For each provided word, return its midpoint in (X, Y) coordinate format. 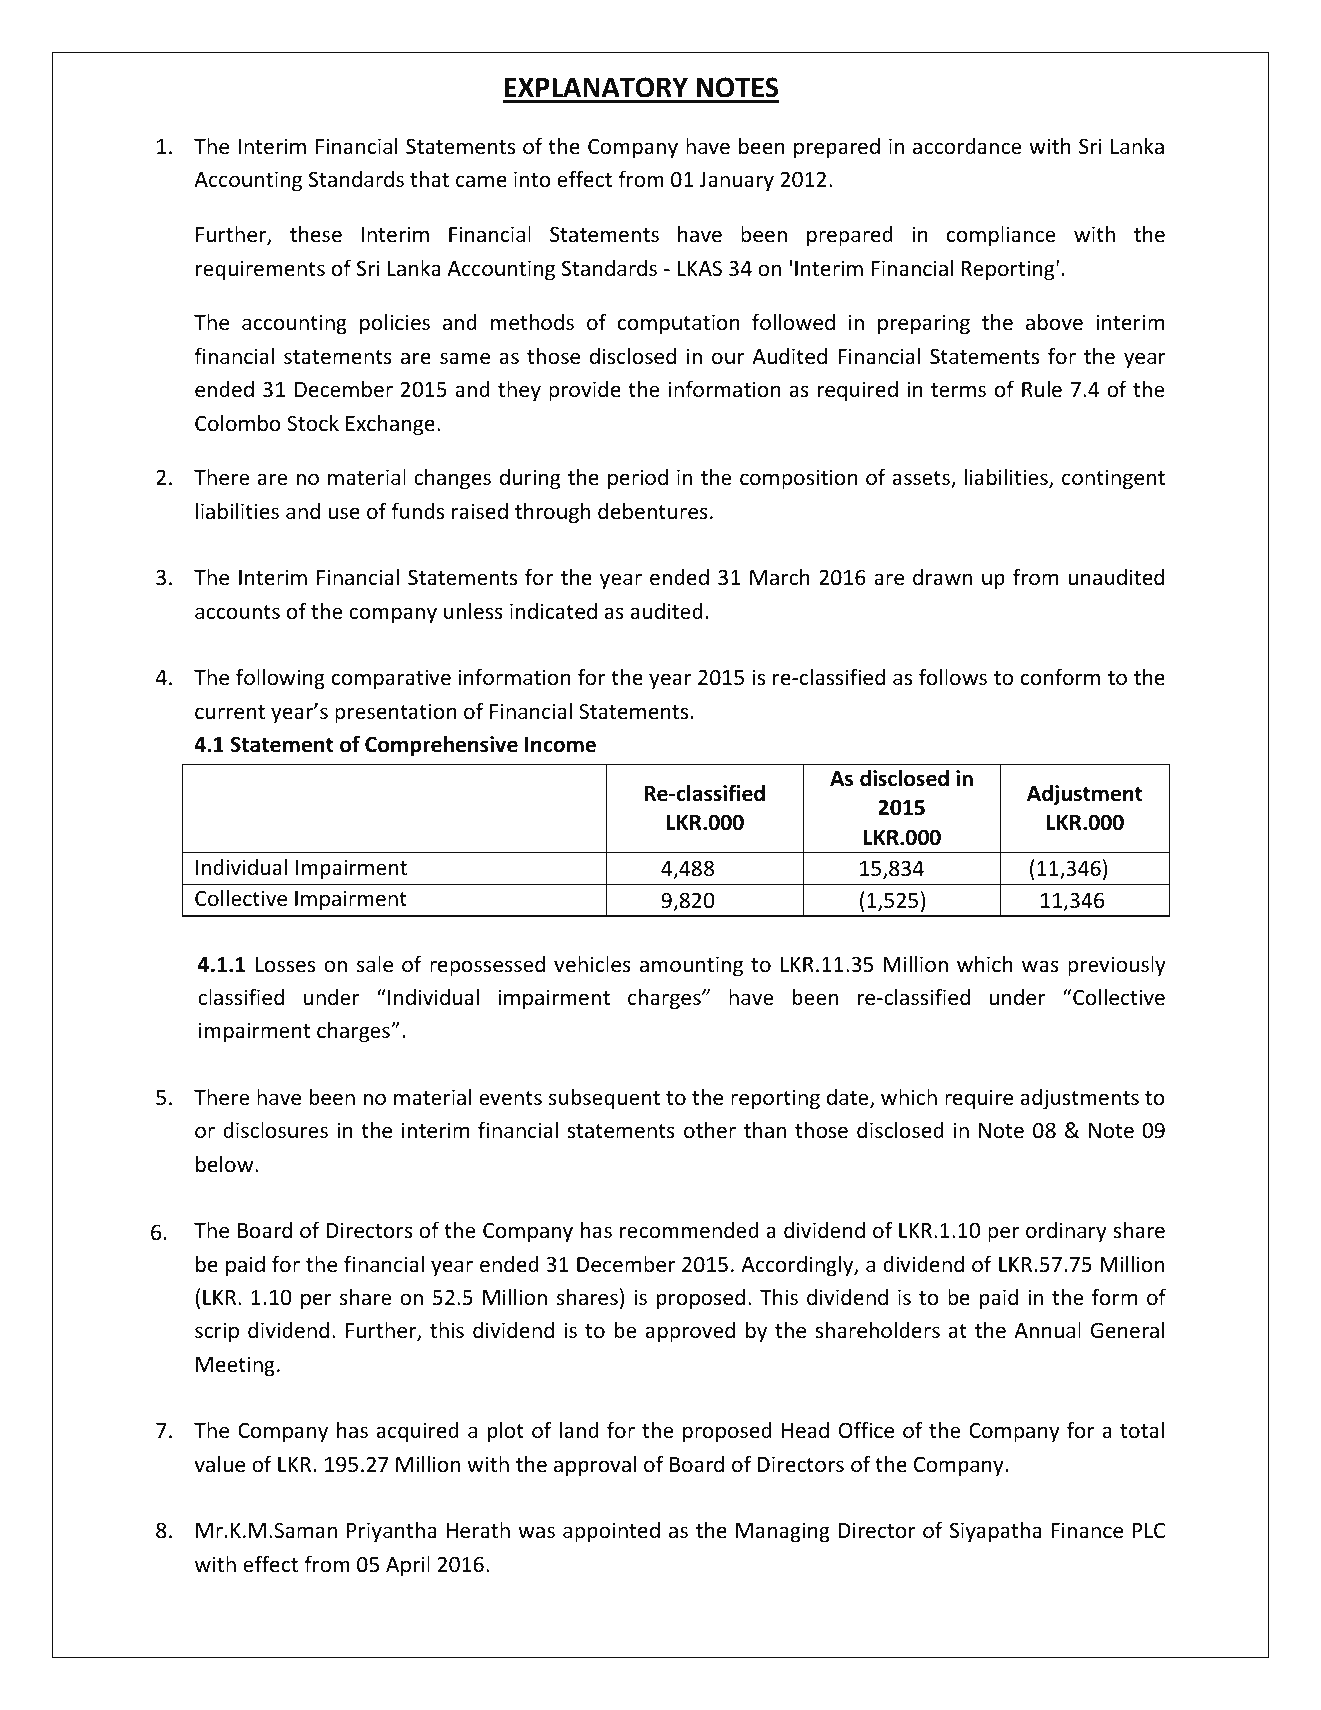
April (408, 1566)
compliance (1001, 235)
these (316, 234)
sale (375, 964)
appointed (611, 1532)
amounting (691, 966)
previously (1117, 966)
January (737, 182)
